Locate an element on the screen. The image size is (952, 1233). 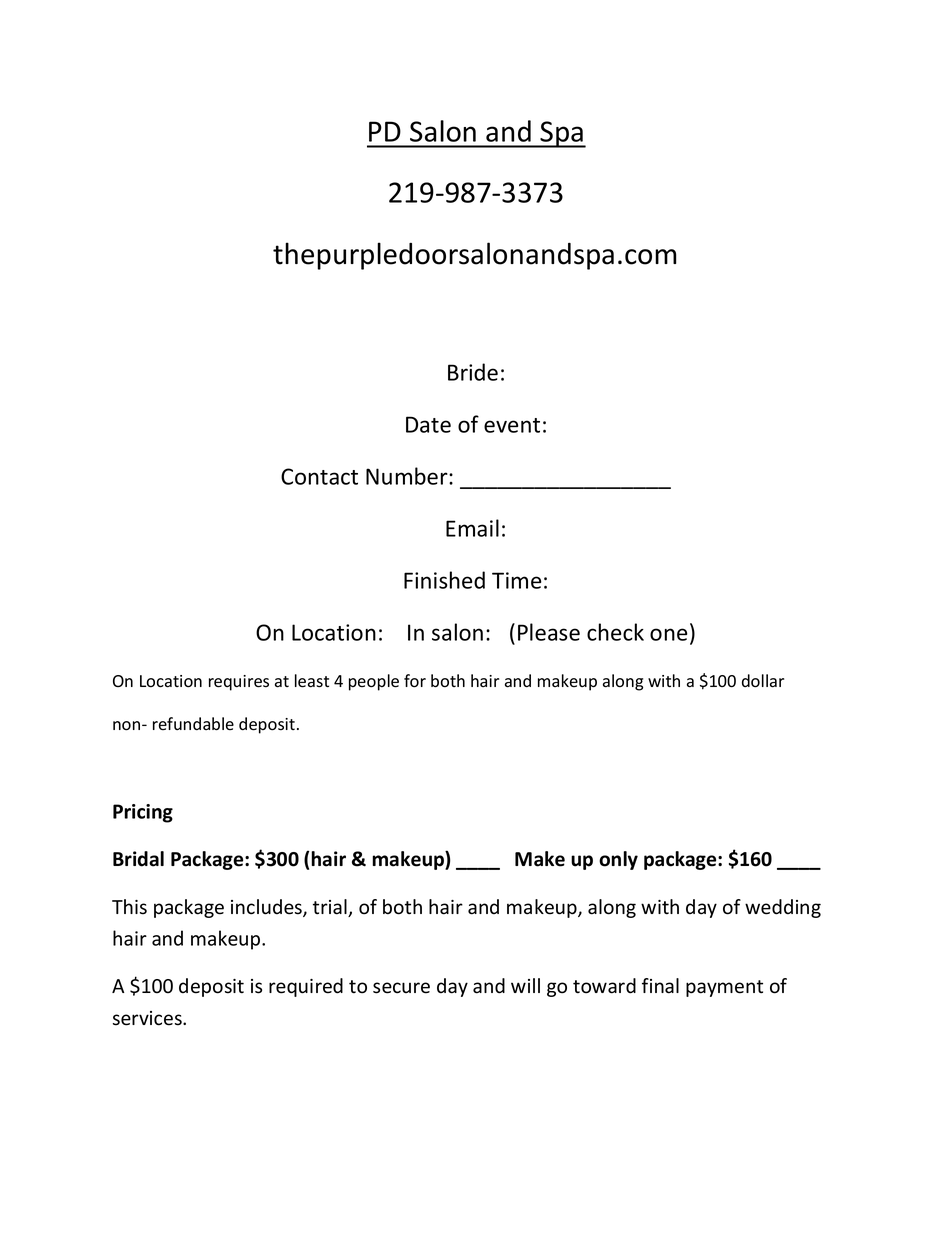
services is located at coordinates (148, 1018).
